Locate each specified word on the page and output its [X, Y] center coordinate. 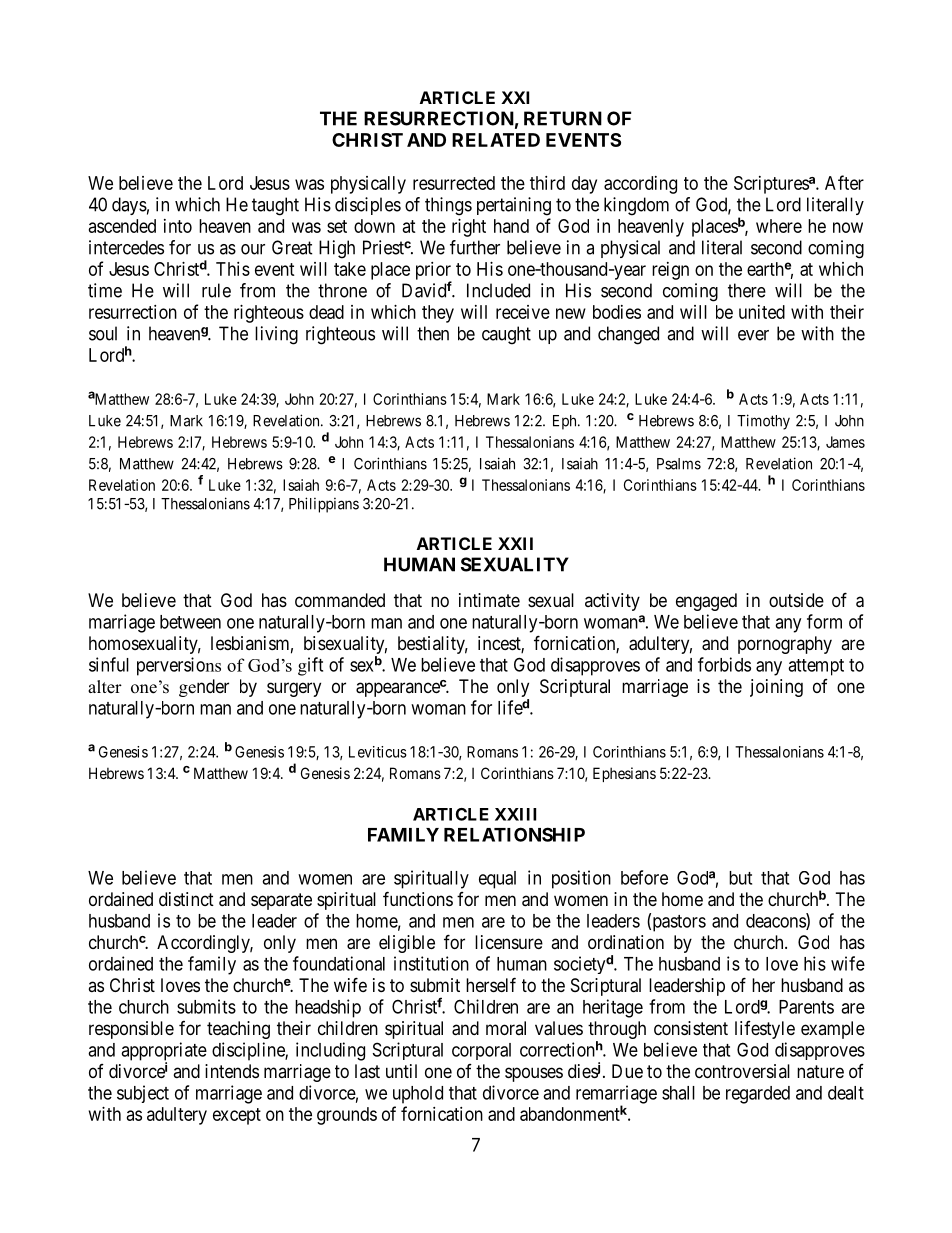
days [129, 206]
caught [506, 335]
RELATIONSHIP [514, 834]
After [844, 182]
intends [232, 1071]
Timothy [763, 422]
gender [204, 688]
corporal [481, 1051]
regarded [758, 1095]
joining [776, 688]
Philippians [324, 505]
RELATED [496, 140]
